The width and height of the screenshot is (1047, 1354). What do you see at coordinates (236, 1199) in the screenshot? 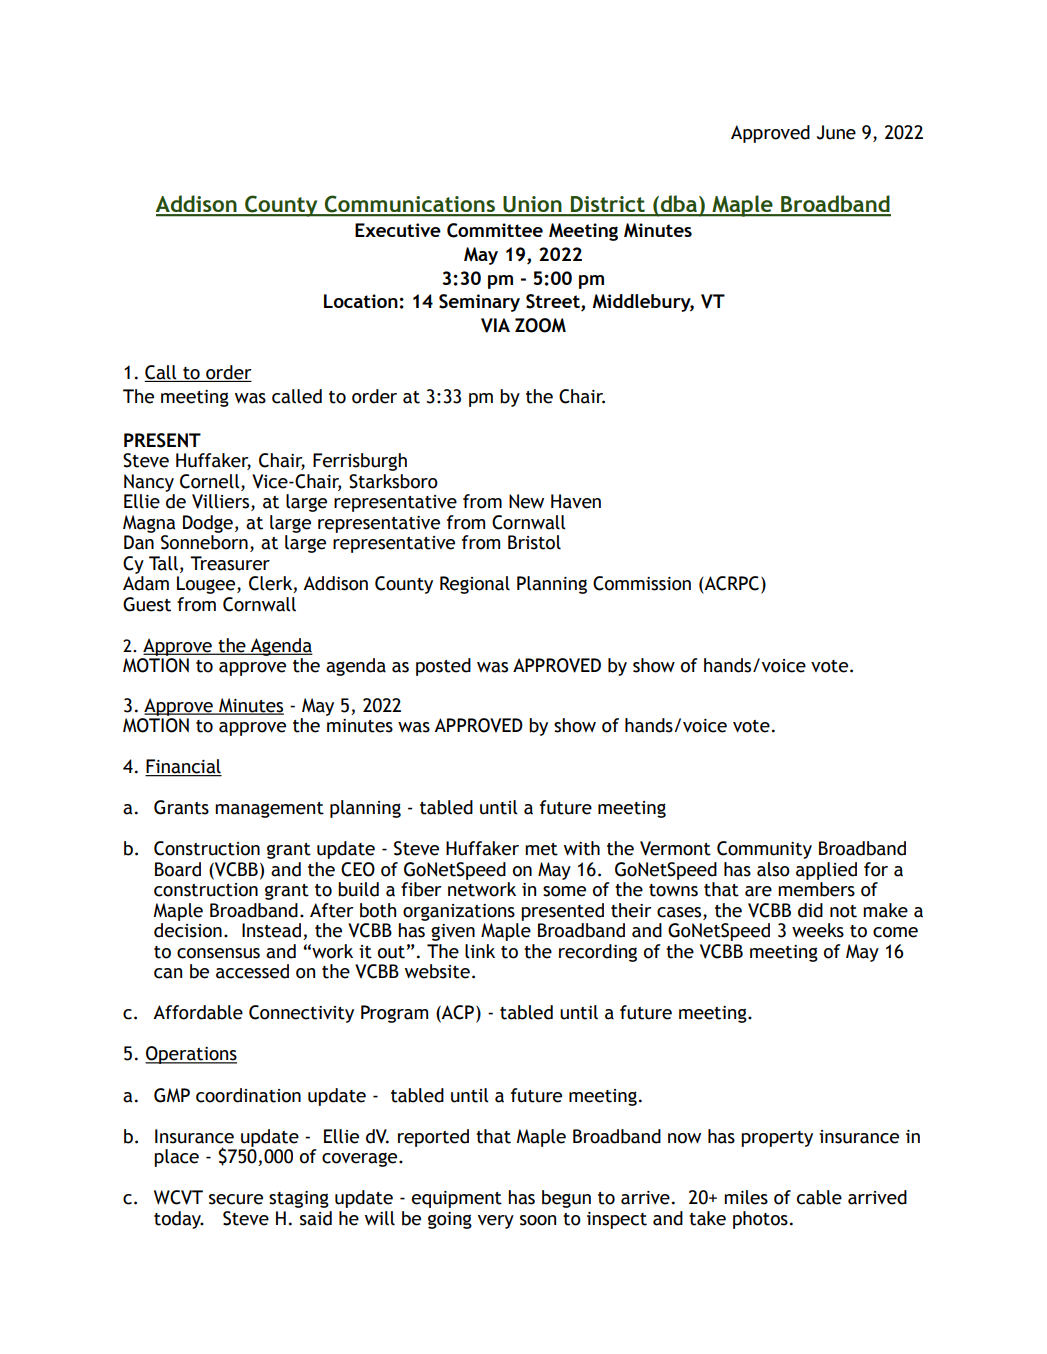
I see `secure` at bounding box center [236, 1199].
